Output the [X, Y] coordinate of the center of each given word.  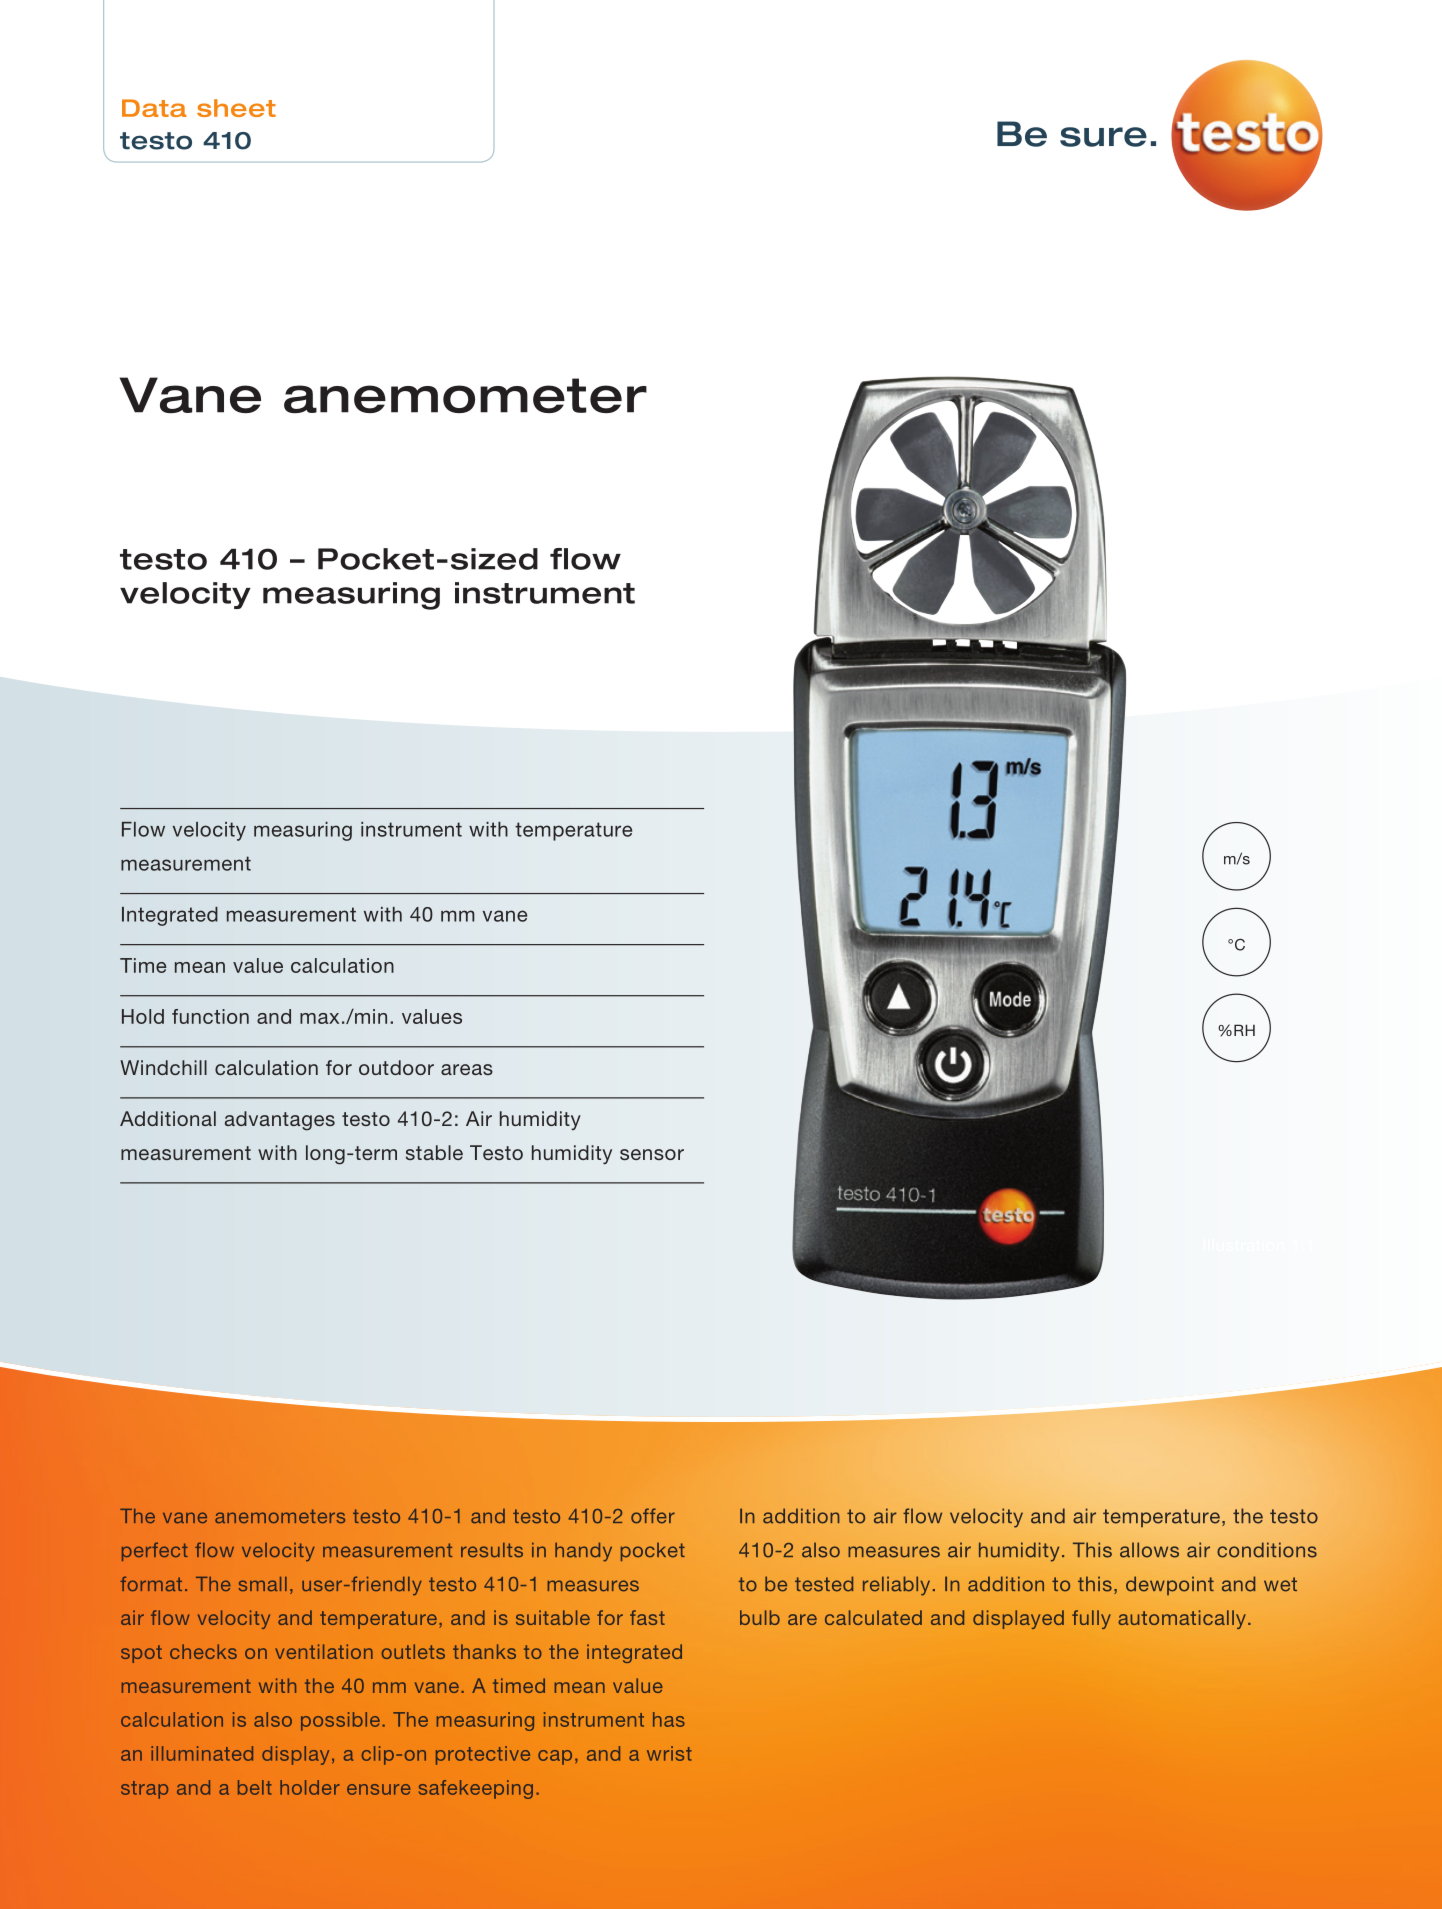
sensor [652, 1154]
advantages [280, 1121]
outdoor [396, 1067]
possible [340, 1721]
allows [1149, 1550]
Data [154, 108]
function [210, 1016]
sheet [236, 108]
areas [467, 1069]
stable [434, 1152]
